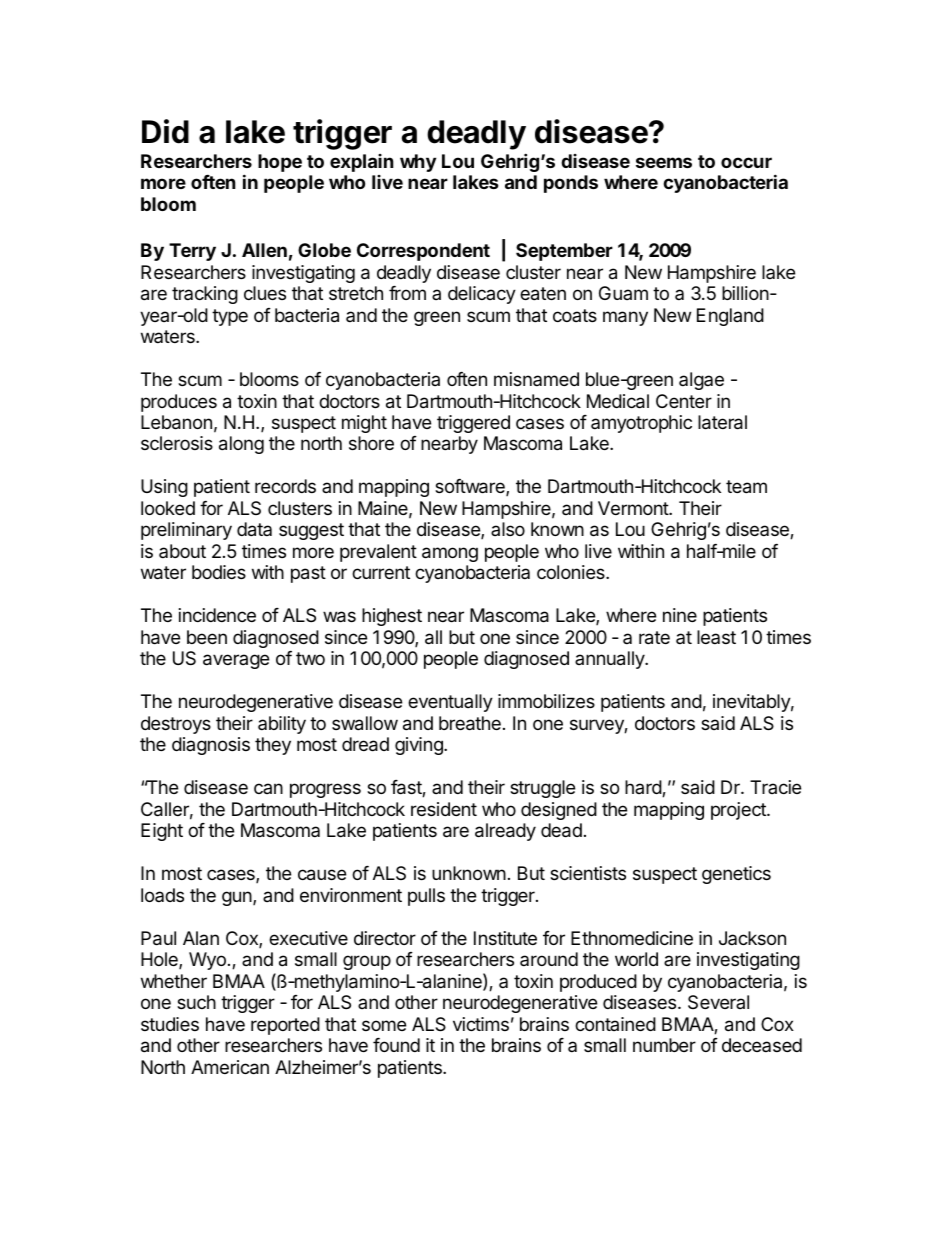 This screenshot has width=952, height=1233. What do you see at coordinates (280, 163) in the screenshot?
I see `hope` at bounding box center [280, 163].
